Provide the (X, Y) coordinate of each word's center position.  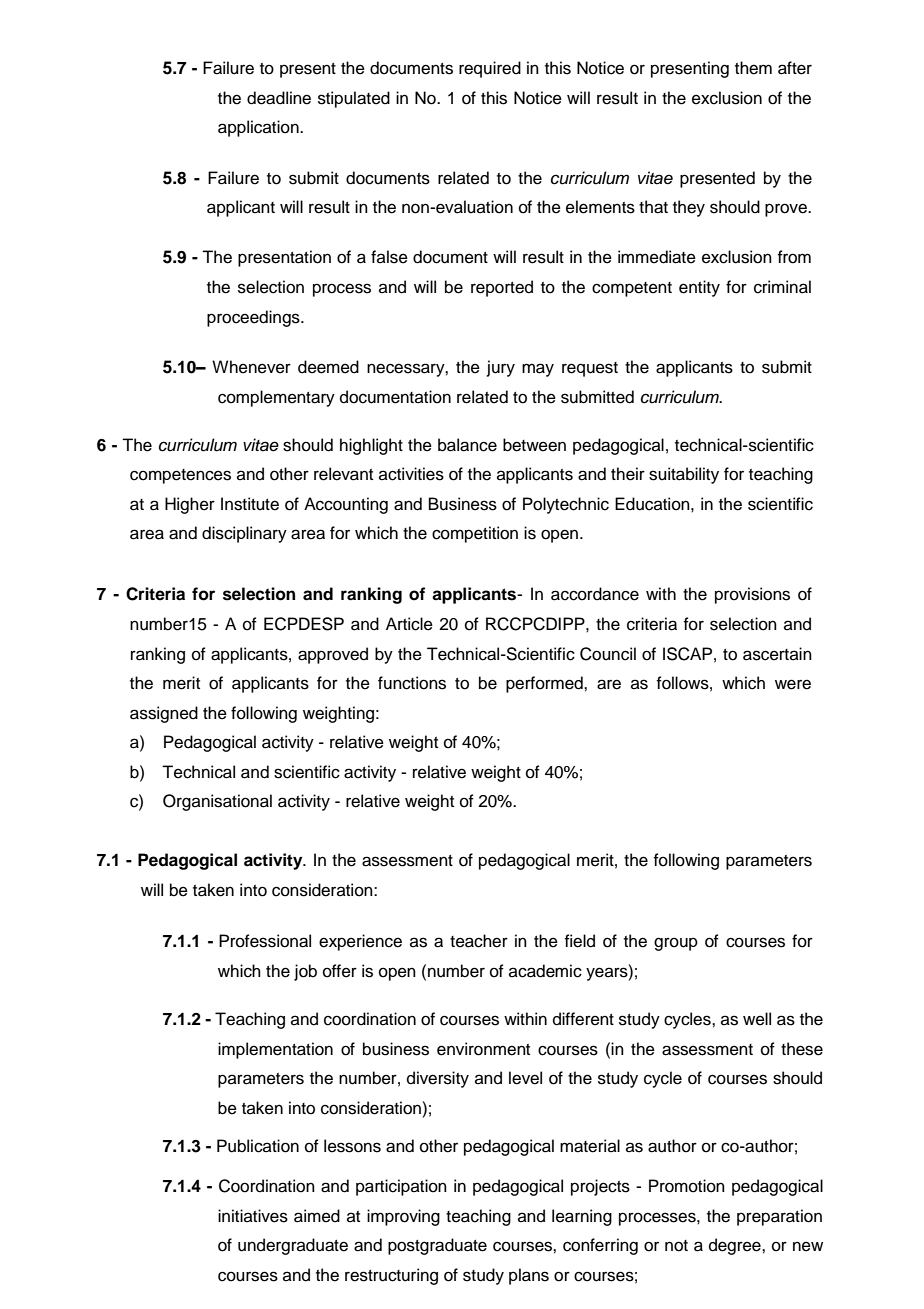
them (753, 68)
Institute (250, 504)
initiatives (253, 1216)
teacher (479, 941)
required (490, 69)
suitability (684, 475)
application (259, 128)
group (676, 944)
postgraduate (437, 1246)
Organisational (217, 802)
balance (467, 445)
